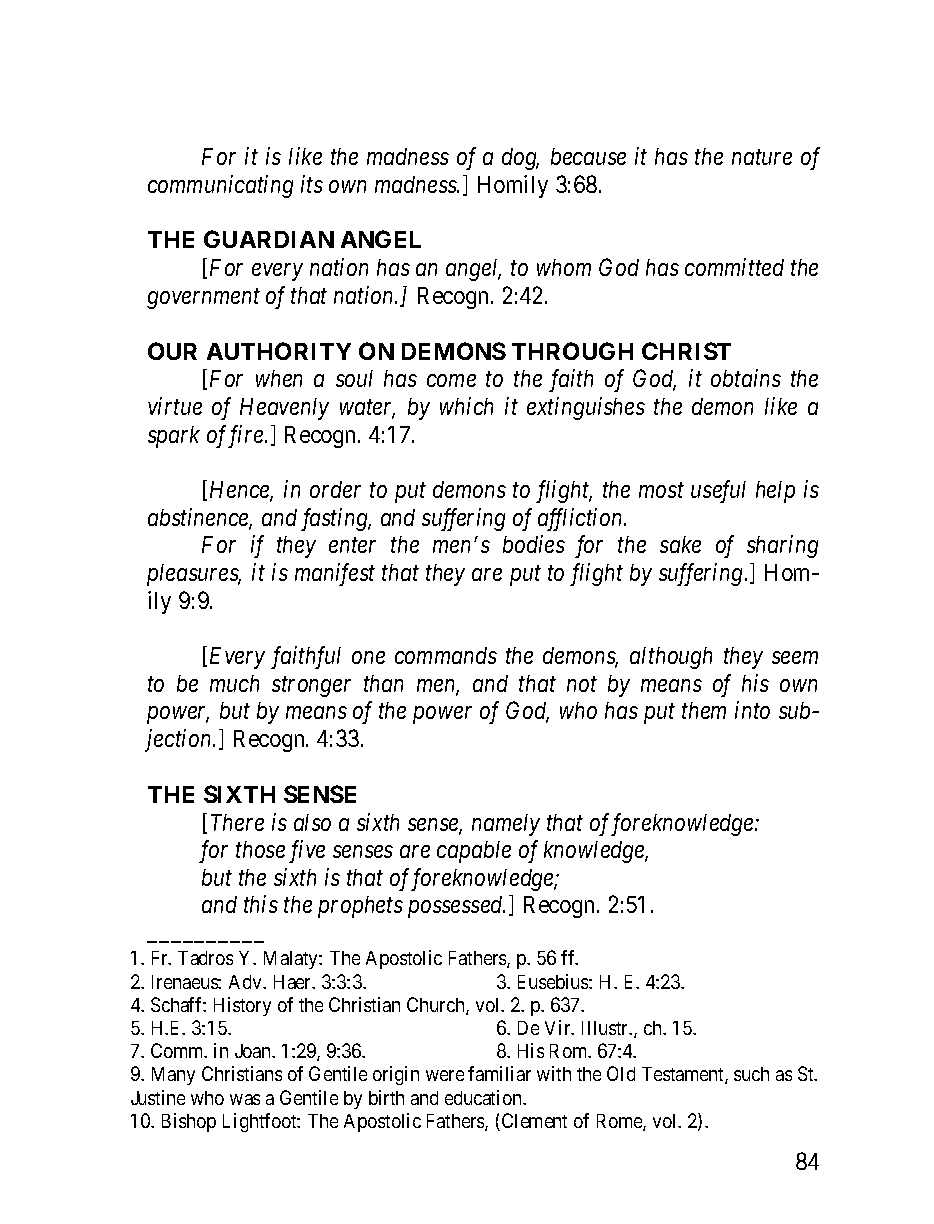 The image size is (934, 1224). What do you see at coordinates (704, 710) in the image?
I see `them` at bounding box center [704, 710].
